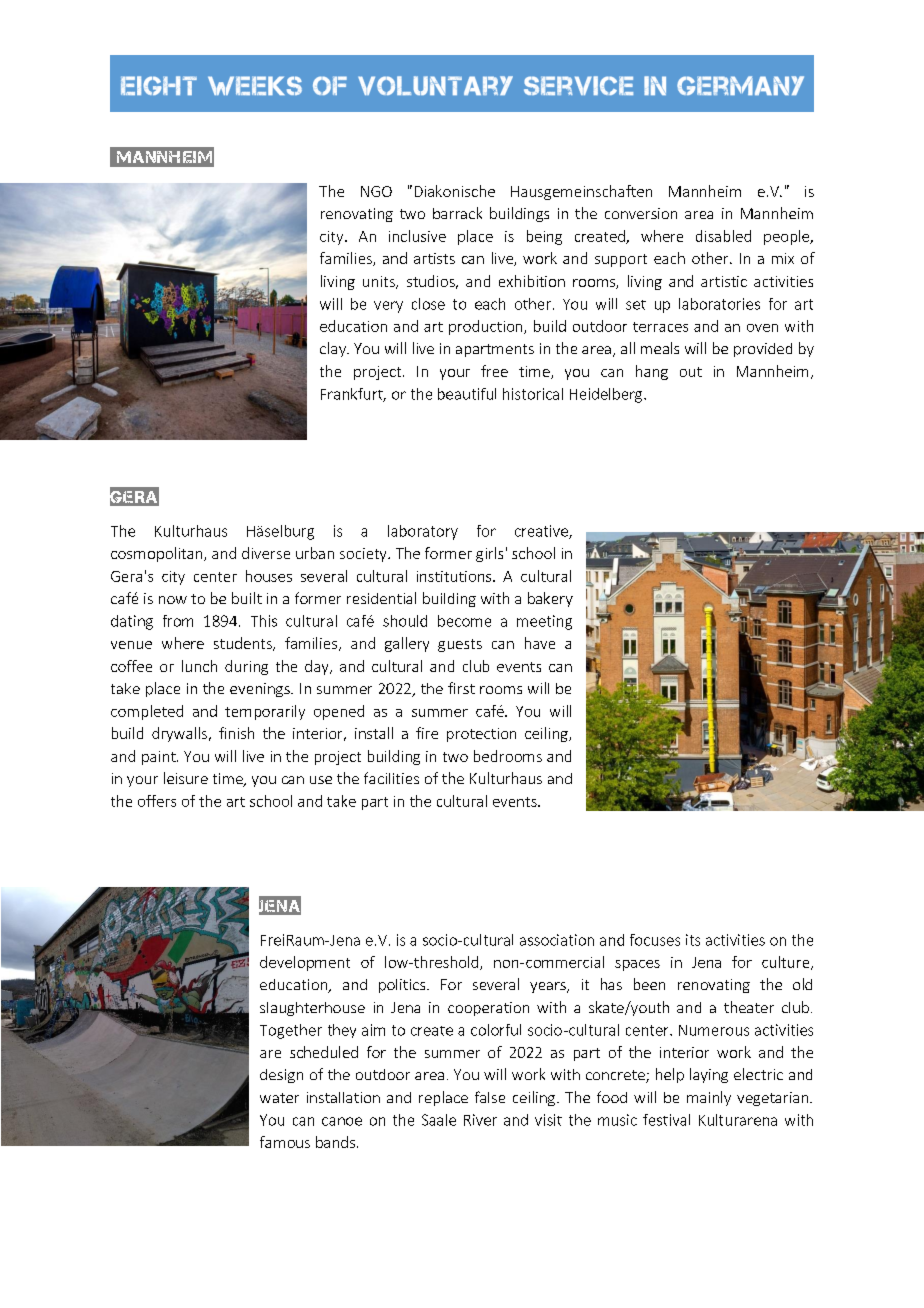 The height and width of the page is (1308, 924). Describe the element at coordinates (709, 1098) in the page. I see `mainly` at that location.
